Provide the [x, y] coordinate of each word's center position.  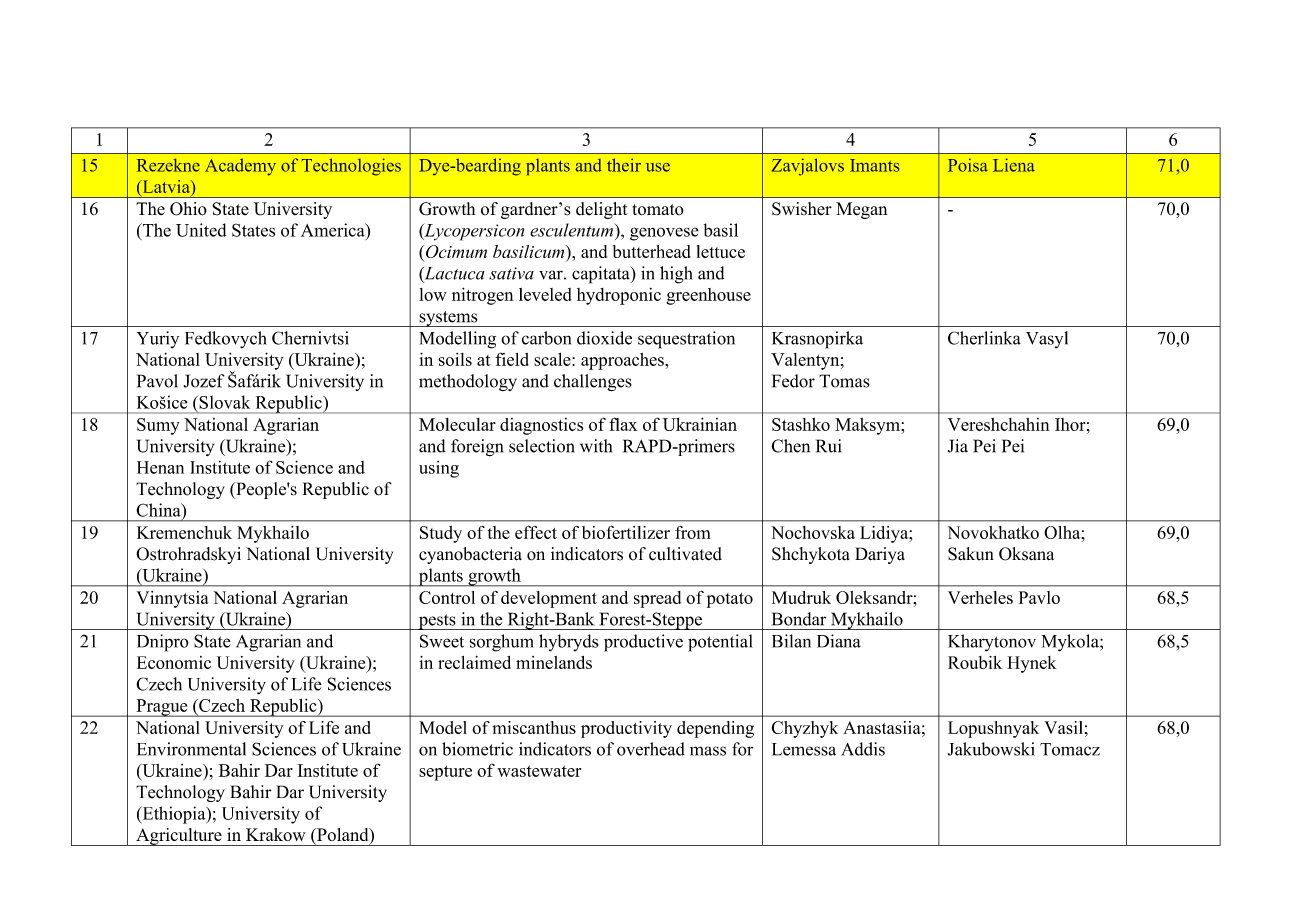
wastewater [539, 771]
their [624, 165]
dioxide [604, 338]
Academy [240, 167]
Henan [160, 467]
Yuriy [158, 339]
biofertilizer [626, 532]
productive [643, 643]
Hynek [1032, 664]
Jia [958, 446]
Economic [174, 662]
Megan [862, 210]
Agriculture [179, 837]
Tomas [844, 381]
